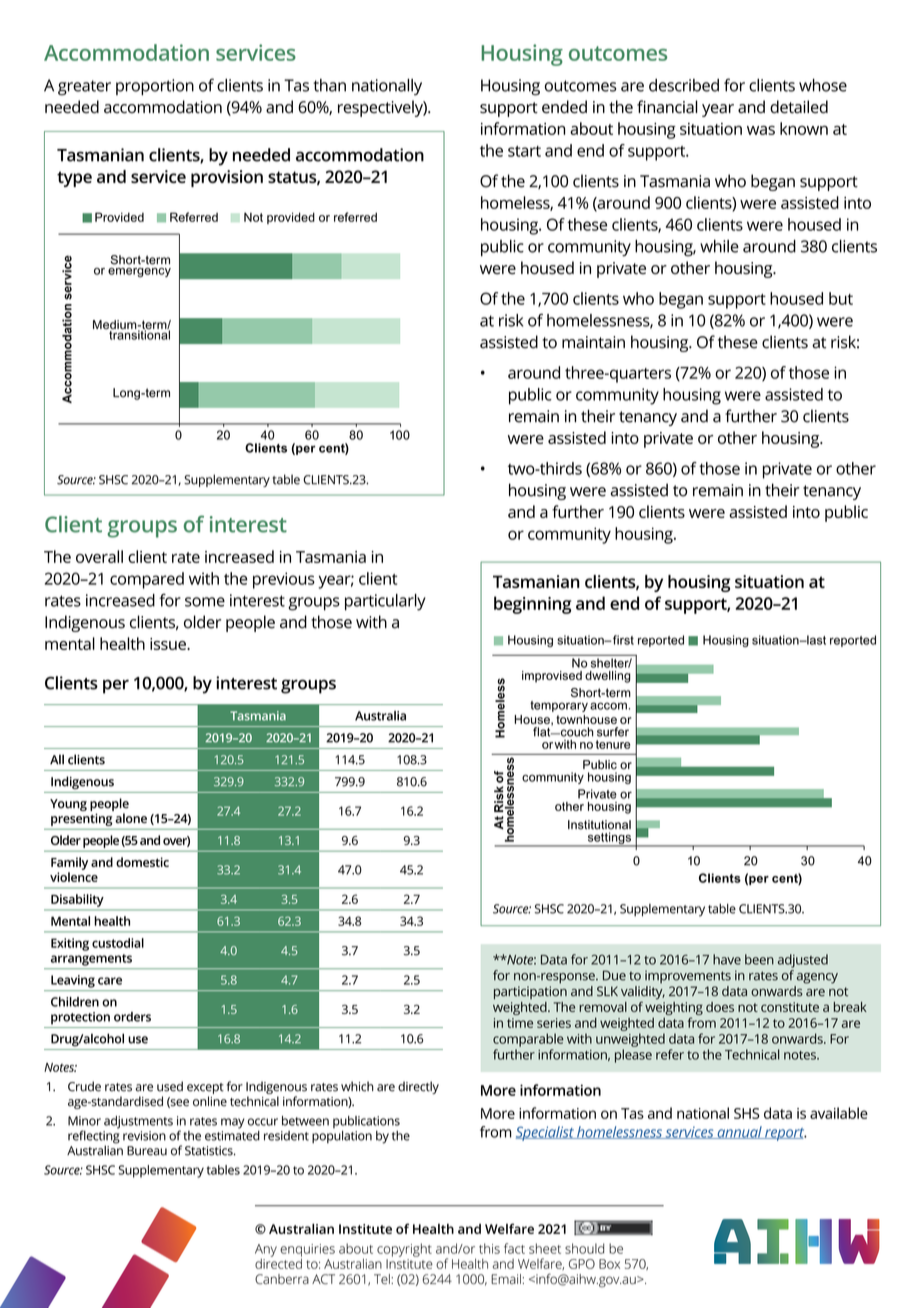  Describe the element at coordinates (489, 1248) in the screenshot. I see `this` at that location.
